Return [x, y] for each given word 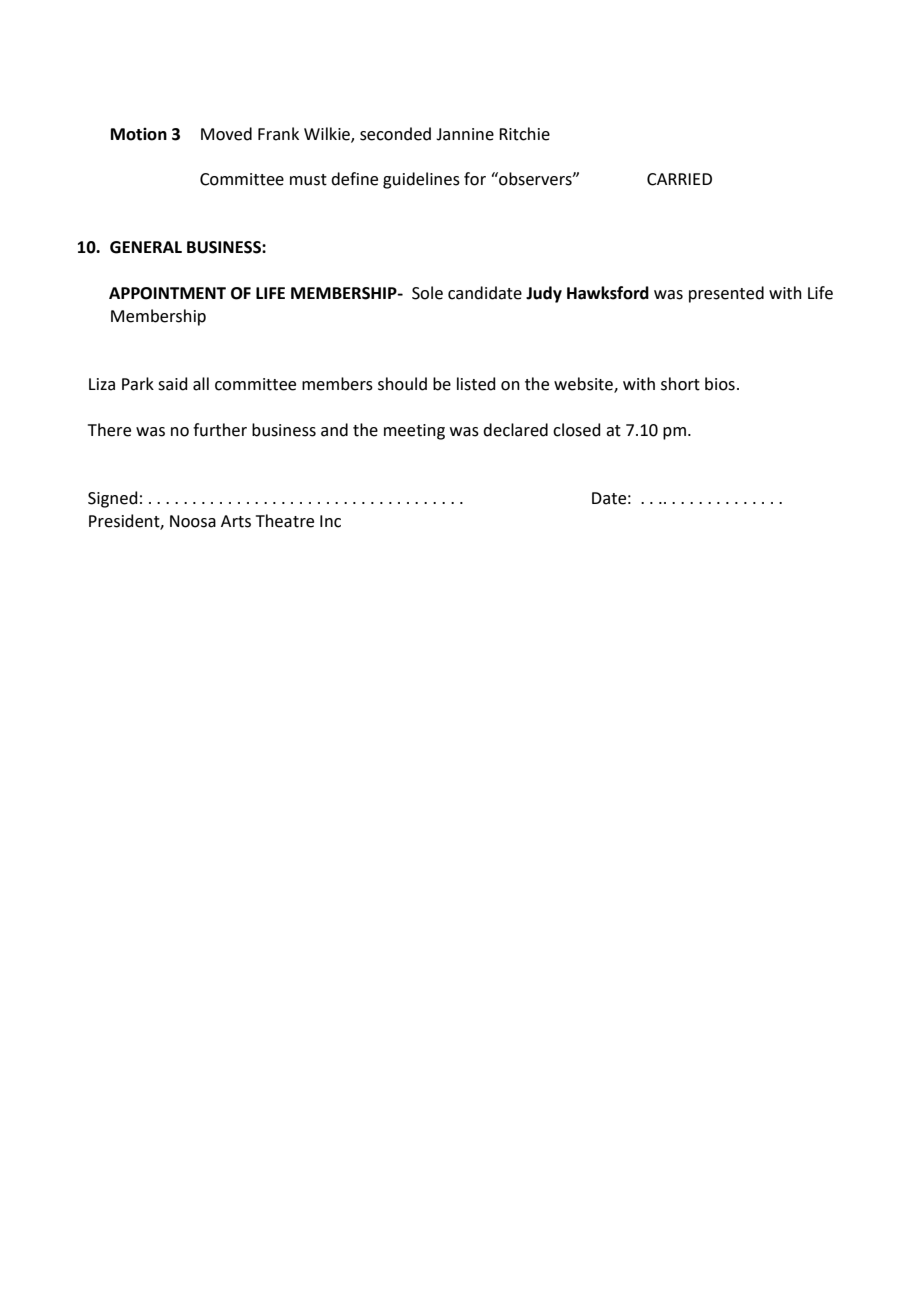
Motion [139, 134]
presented [726, 294]
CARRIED [679, 179]
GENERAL [146, 247]
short [680, 384]
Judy [544, 294]
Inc [330, 521]
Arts [236, 521]
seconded [395, 134]
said [173, 384]
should [402, 384]
